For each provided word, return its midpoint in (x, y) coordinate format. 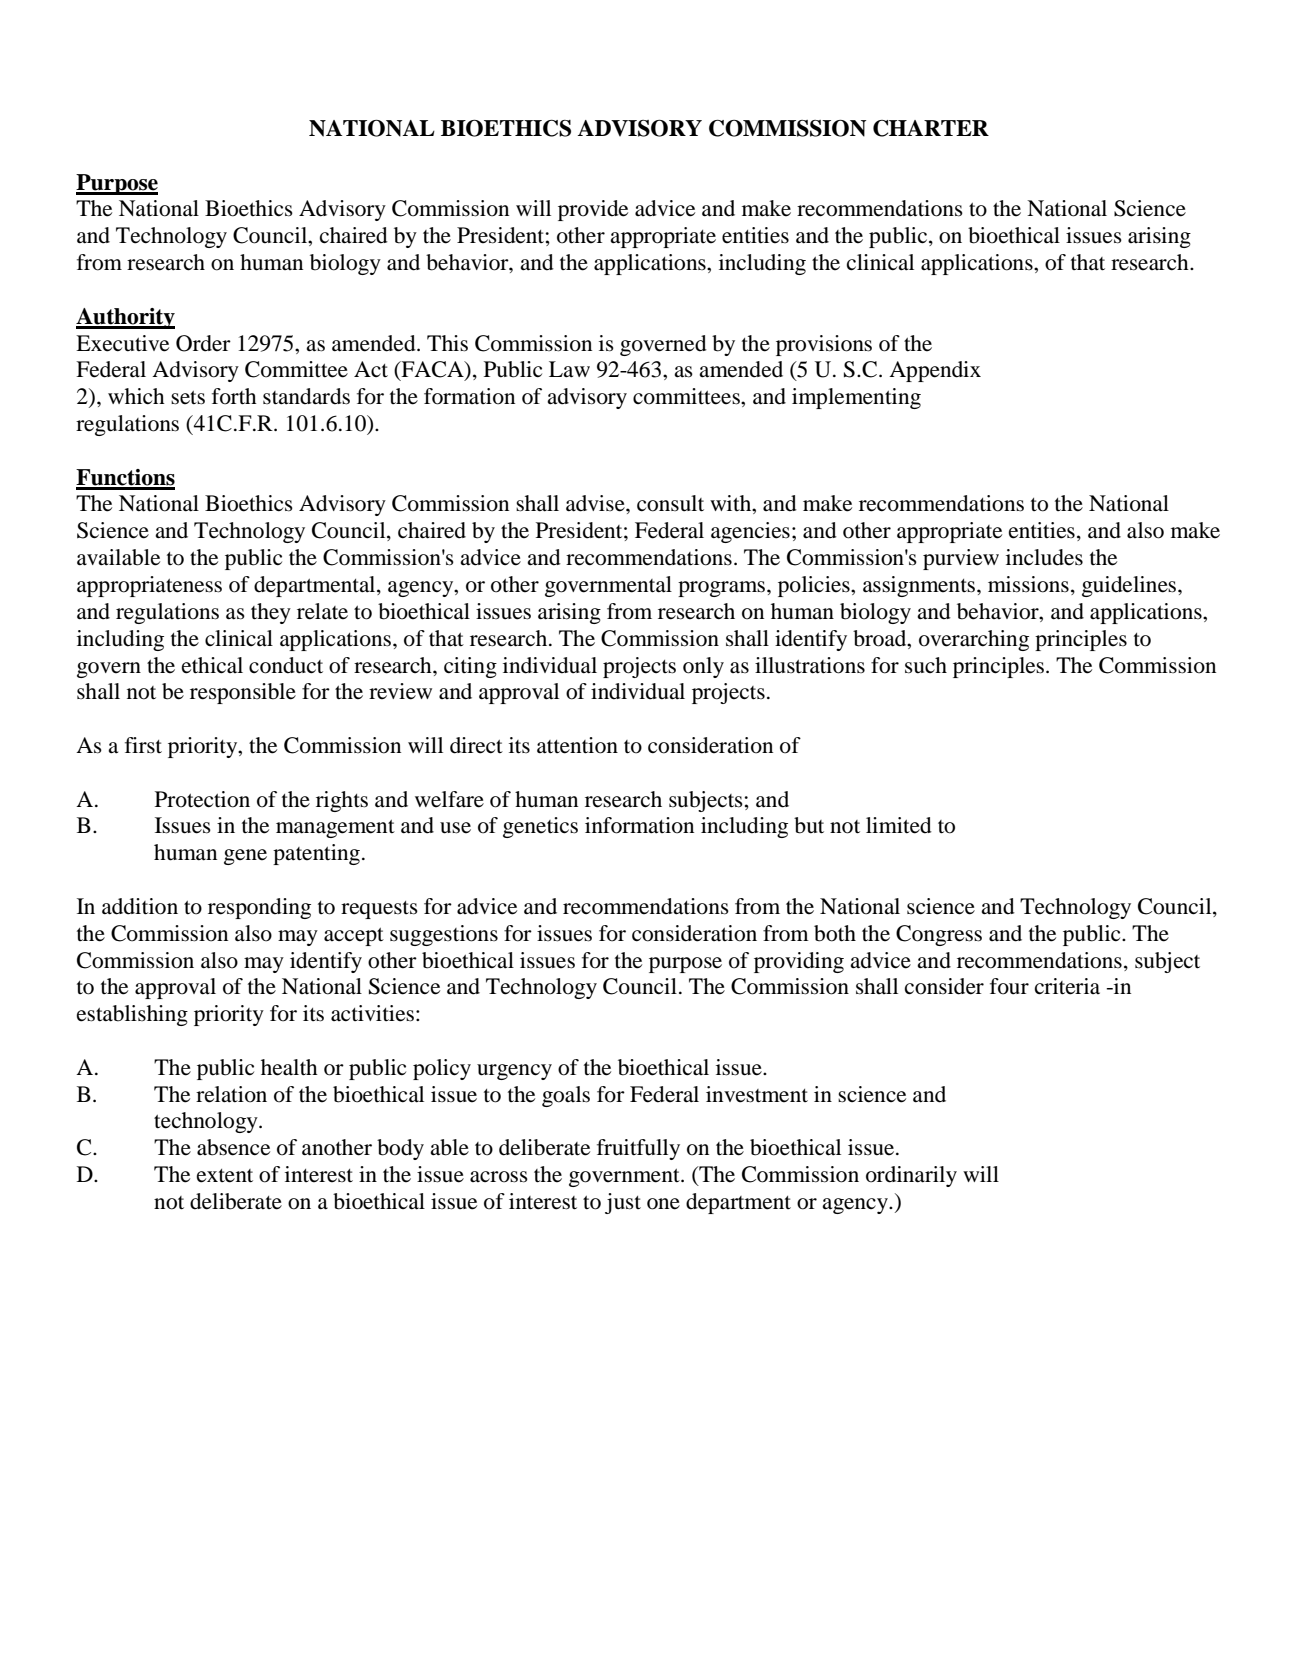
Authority (125, 318)
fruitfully (638, 1149)
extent (225, 1176)
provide (593, 210)
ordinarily (911, 1176)
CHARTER (931, 128)
